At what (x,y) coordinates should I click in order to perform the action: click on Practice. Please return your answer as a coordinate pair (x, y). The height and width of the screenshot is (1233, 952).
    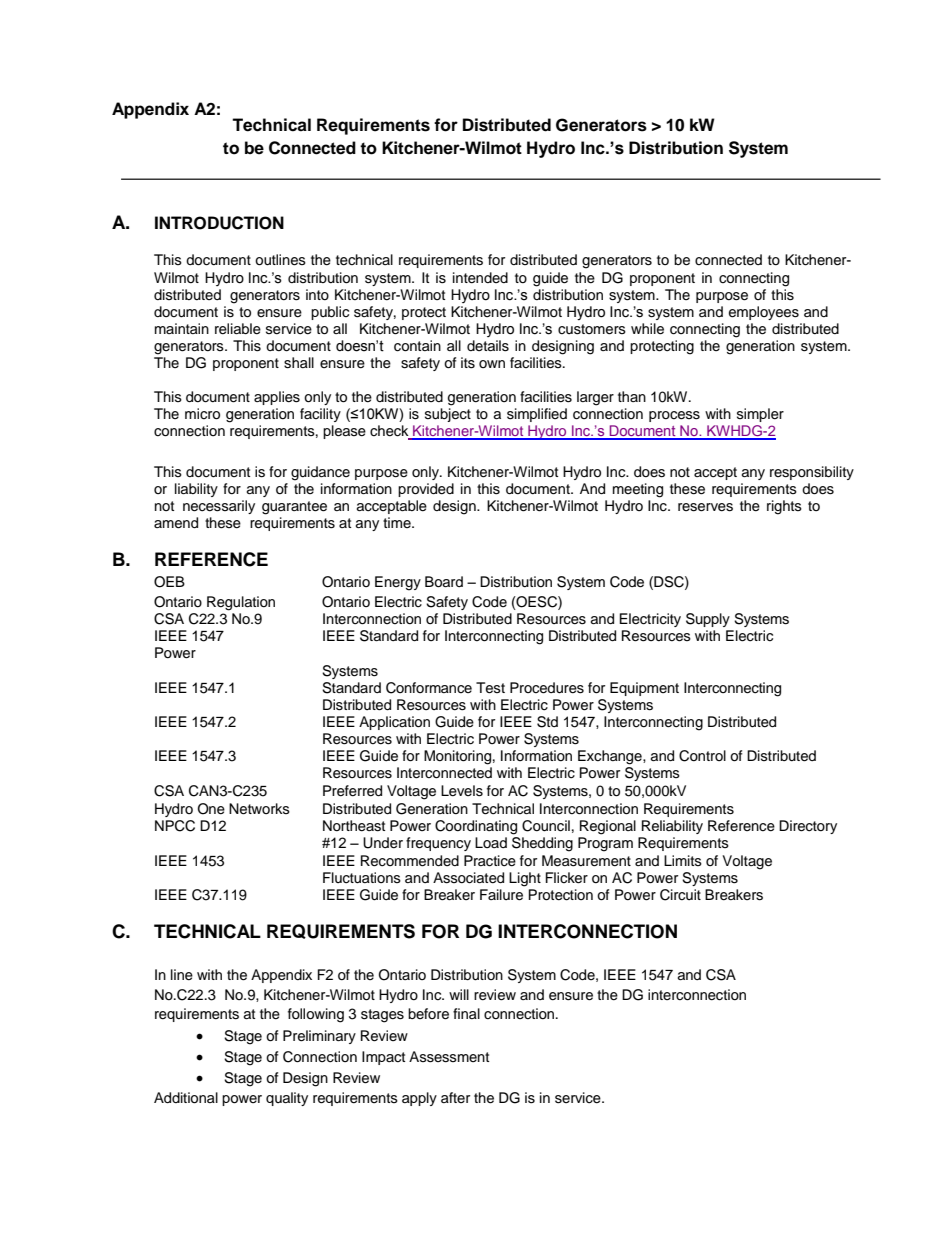
    Looking at the image, I should click on (490, 861).
